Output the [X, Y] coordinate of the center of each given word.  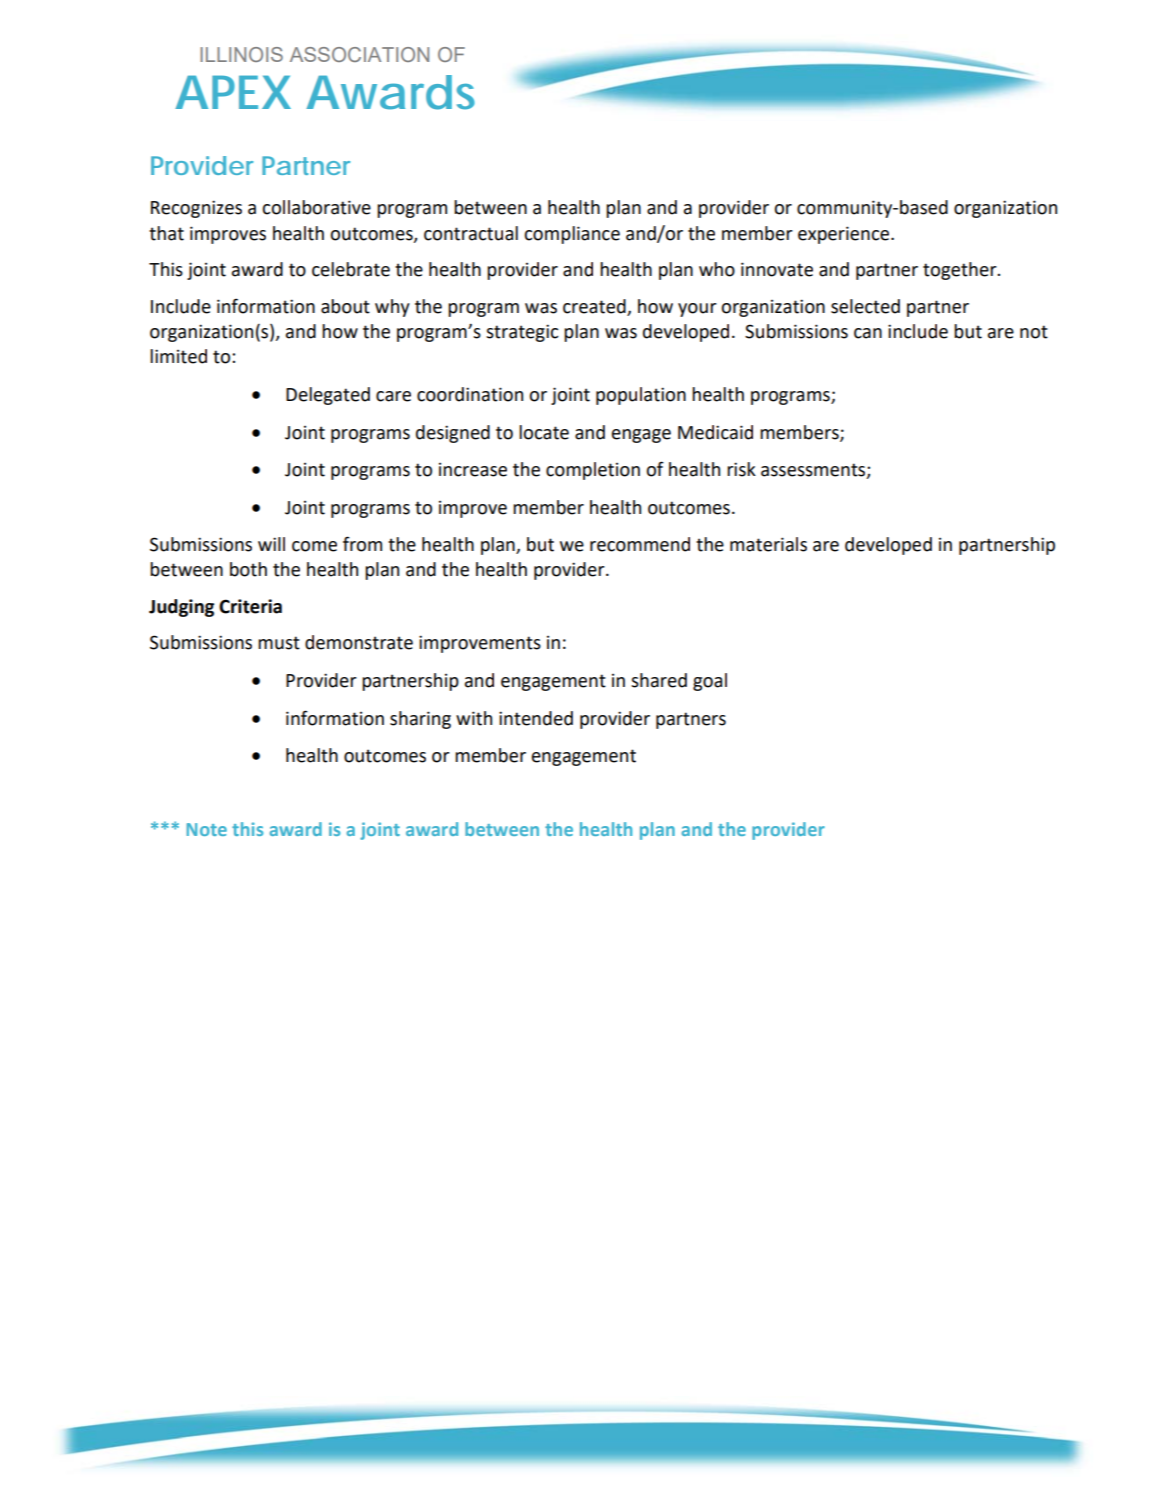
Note [206, 829]
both [248, 569]
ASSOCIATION [359, 54]
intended [536, 718]
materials [768, 544]
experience [845, 235]
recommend [640, 544]
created [594, 306]
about [345, 306]
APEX [233, 92]
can [868, 333]
